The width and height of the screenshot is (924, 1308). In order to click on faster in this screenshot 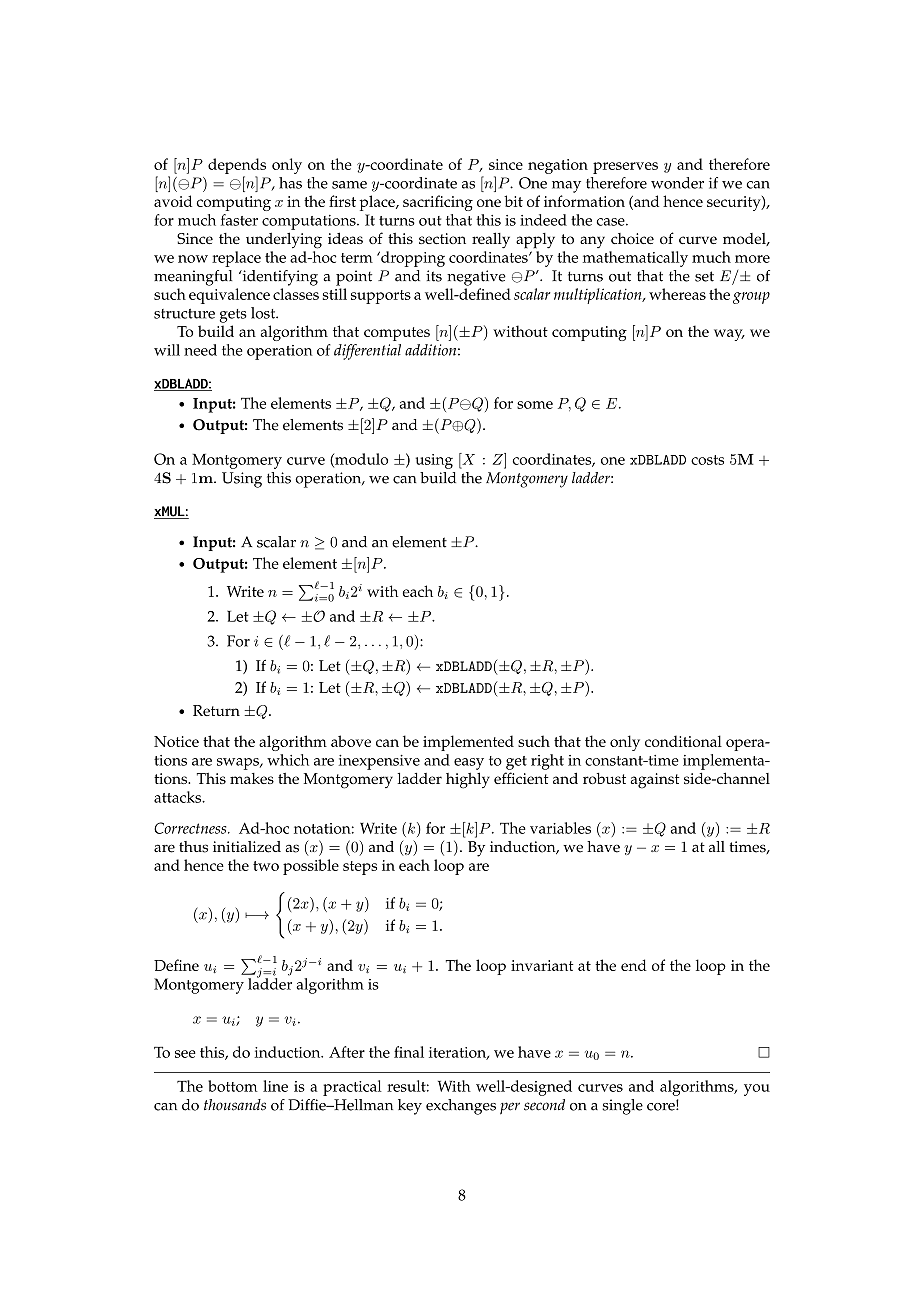, I will do `click(239, 220)`.
